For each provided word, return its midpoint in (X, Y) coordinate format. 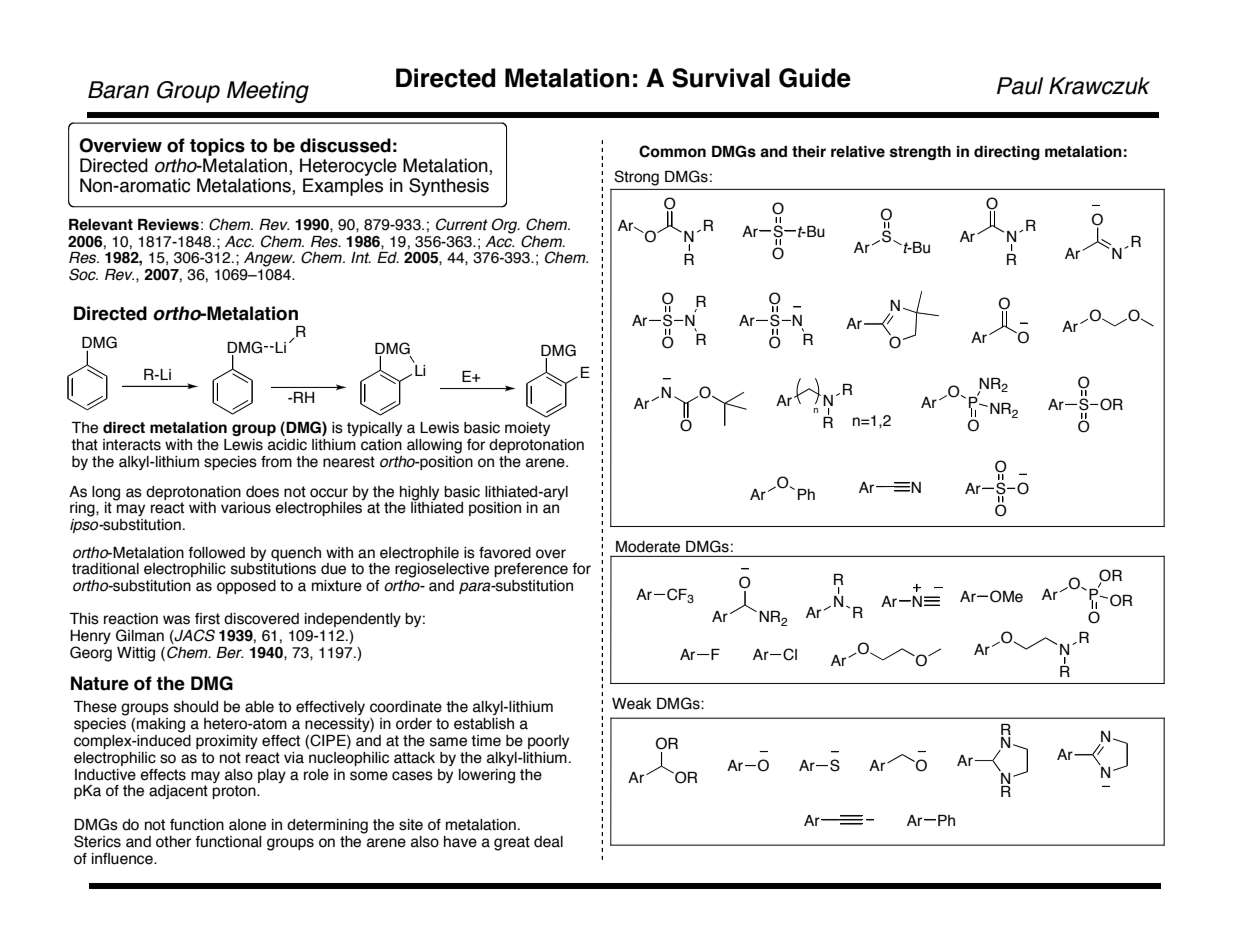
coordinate (406, 707)
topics (217, 147)
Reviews (168, 225)
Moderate (648, 546)
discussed (345, 145)
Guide (815, 78)
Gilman (140, 635)
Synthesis (449, 187)
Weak (632, 704)
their (809, 152)
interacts (132, 445)
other (173, 842)
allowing (434, 446)
